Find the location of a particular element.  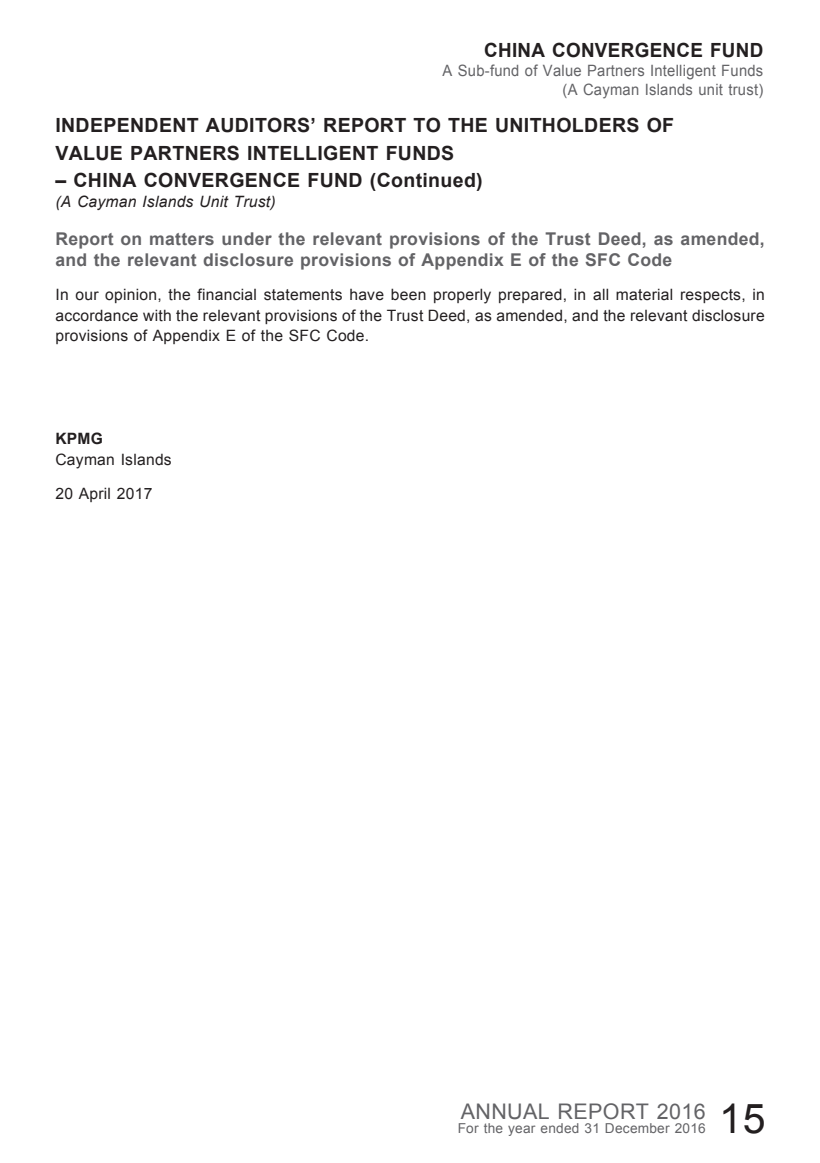

December is located at coordinates (637, 1128).
